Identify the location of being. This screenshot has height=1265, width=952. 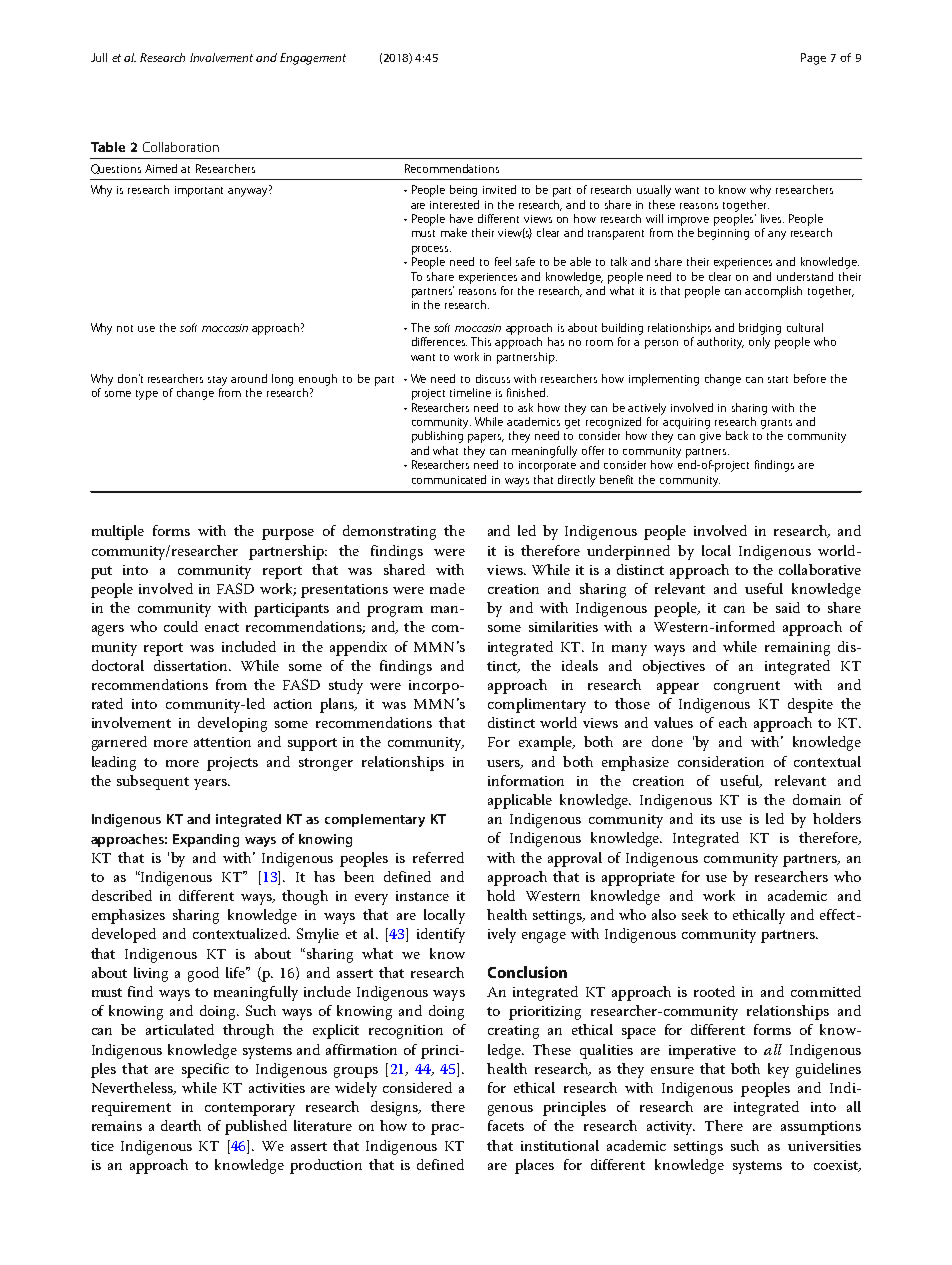
(463, 191).
